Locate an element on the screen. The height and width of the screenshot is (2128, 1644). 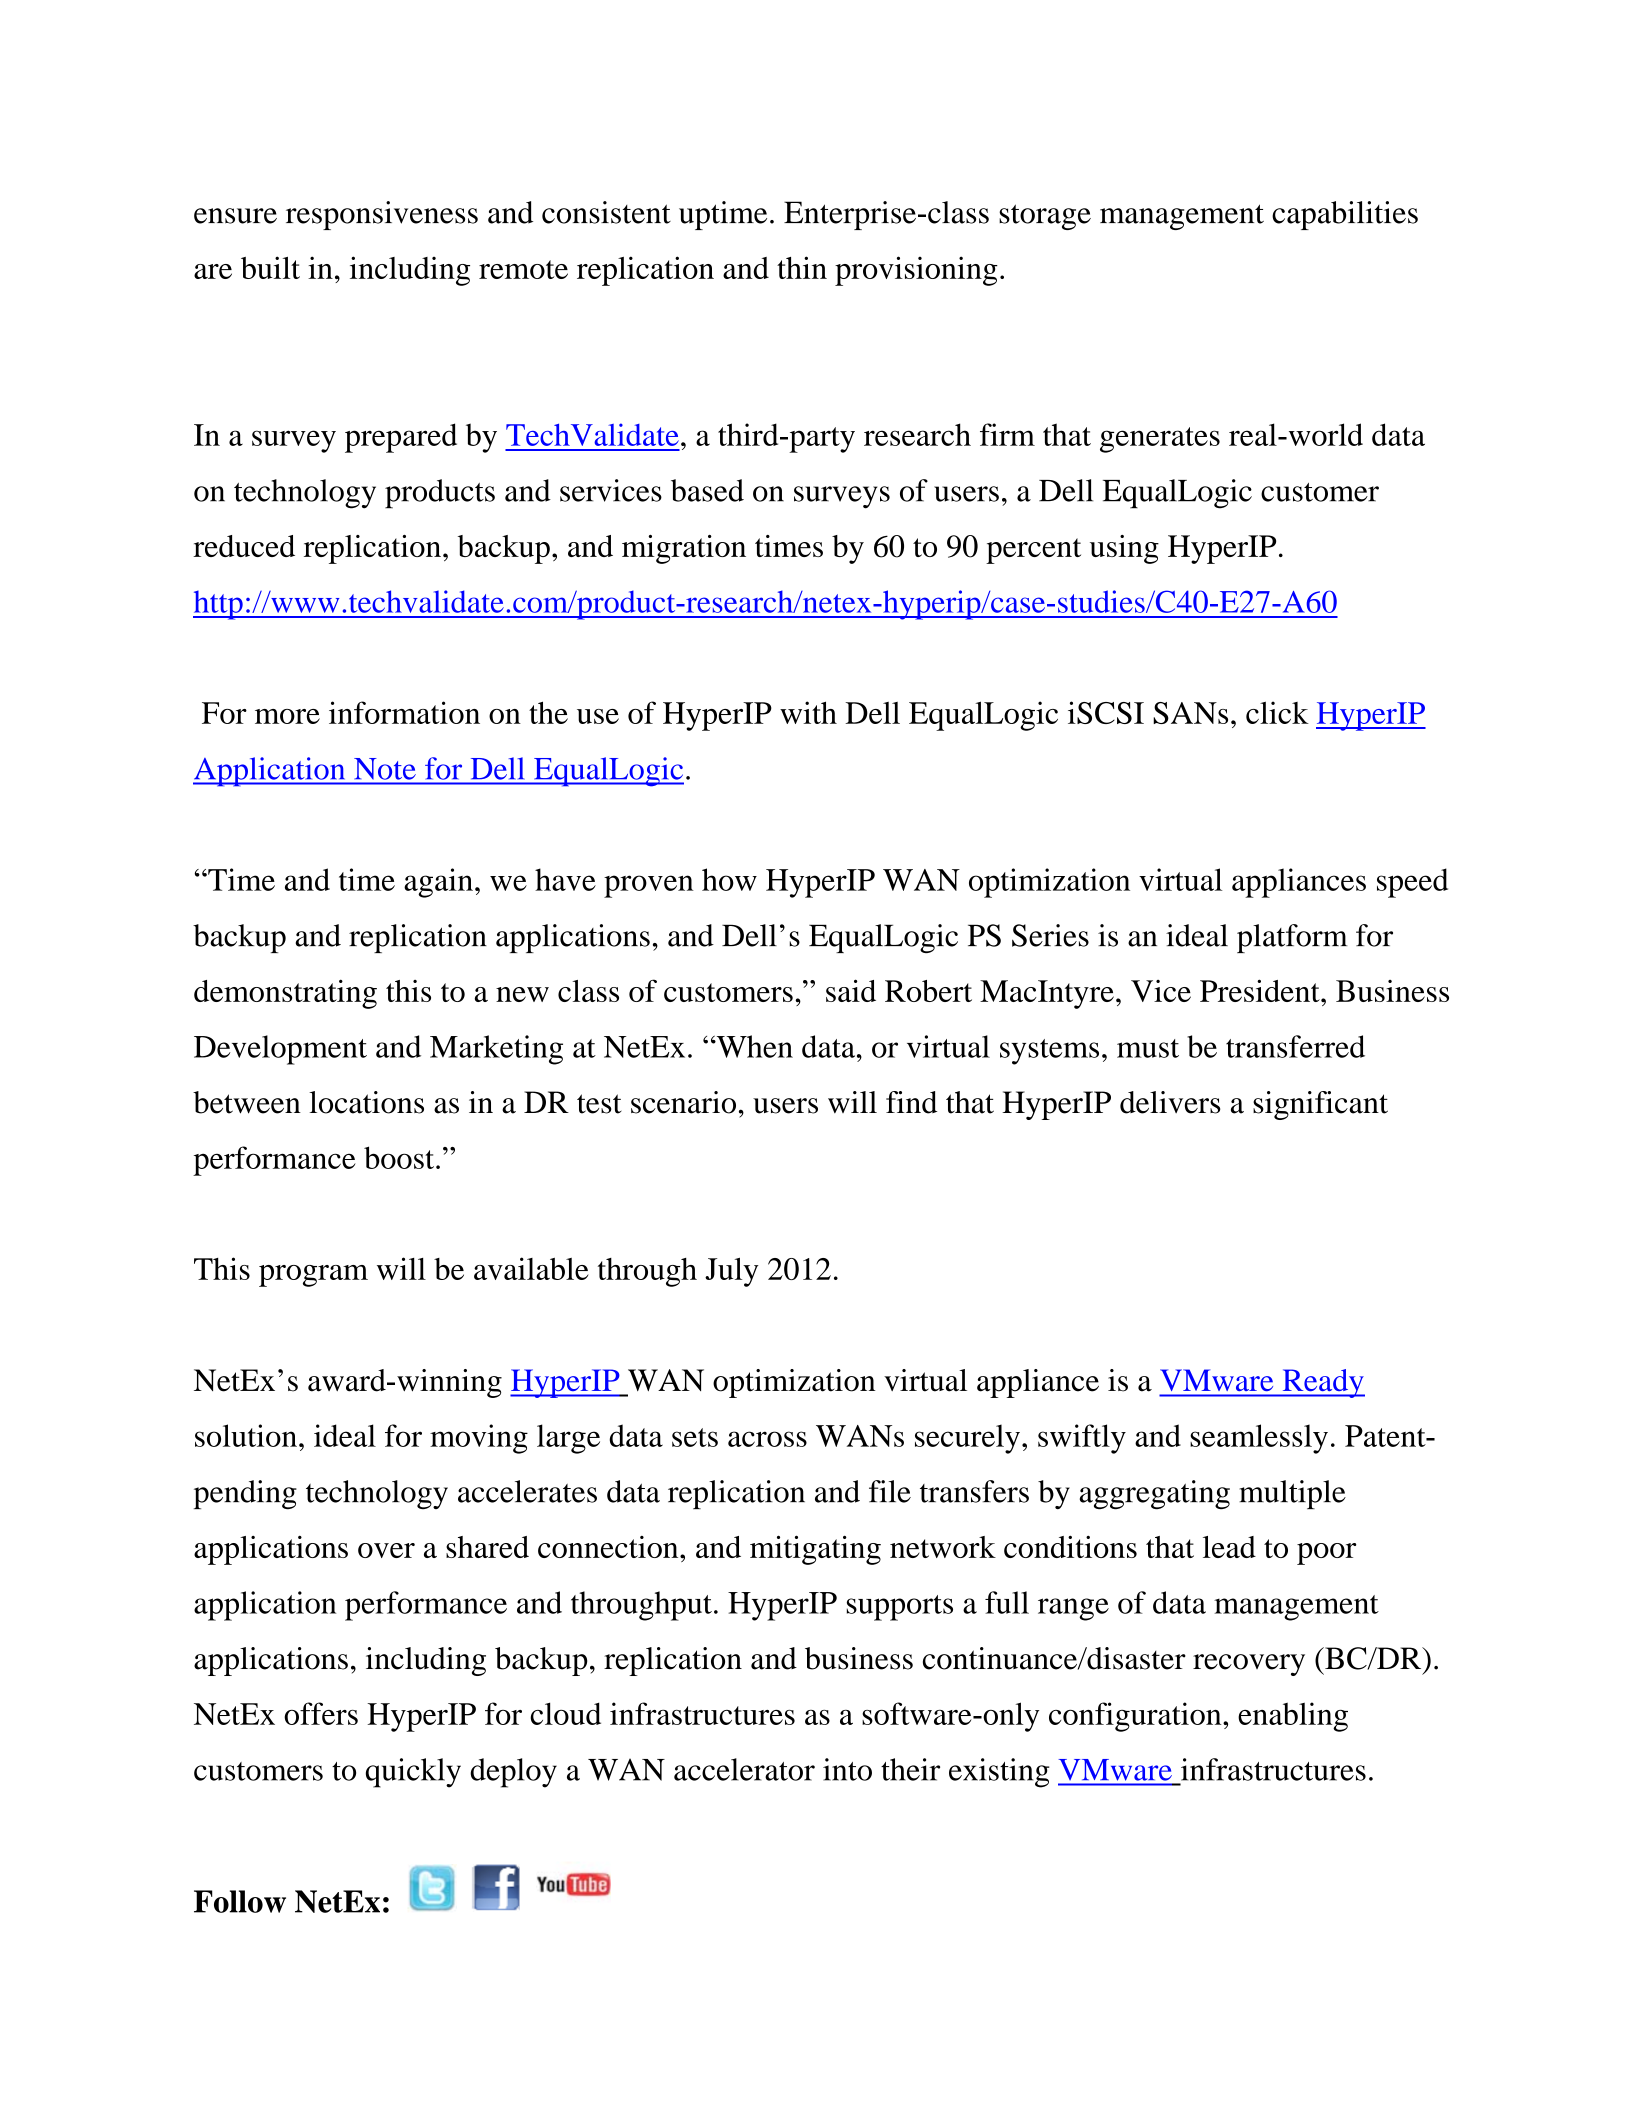
seamlessly is located at coordinates (1259, 1439).
